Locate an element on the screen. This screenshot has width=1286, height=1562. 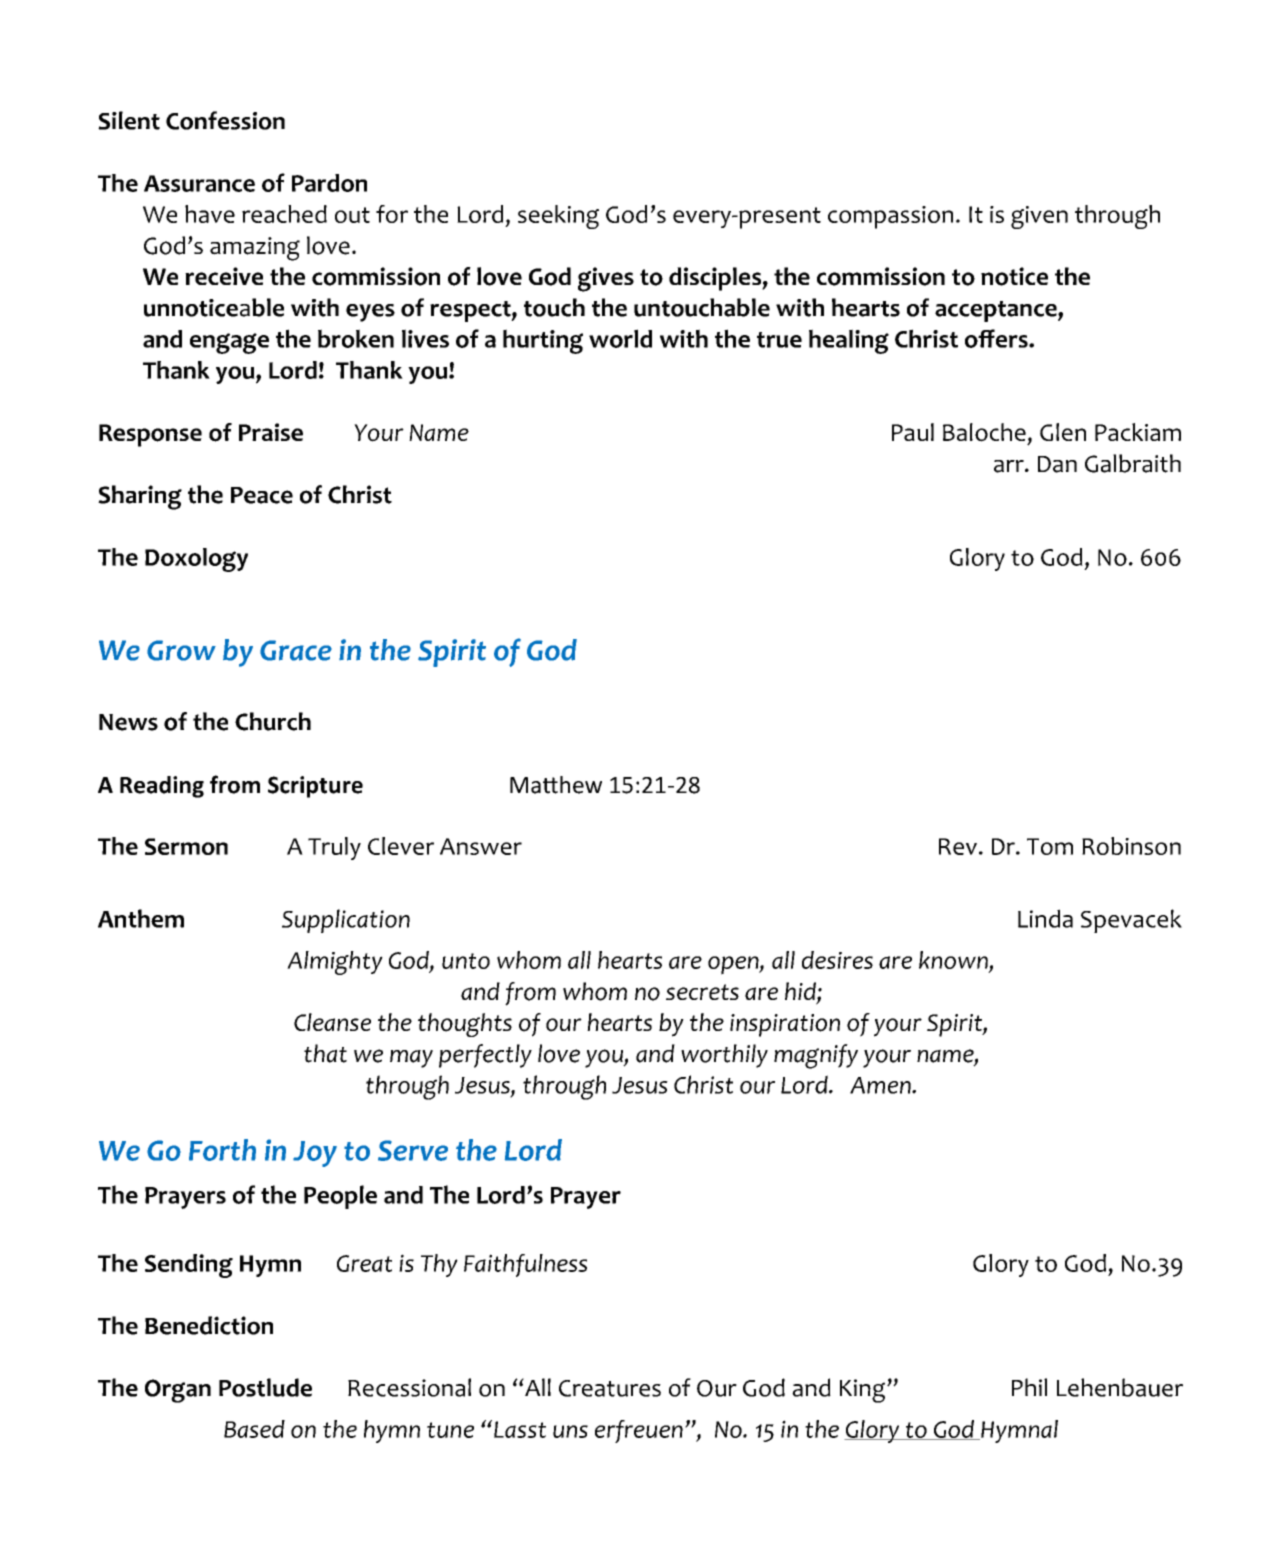
Matthew is located at coordinates (556, 785).
